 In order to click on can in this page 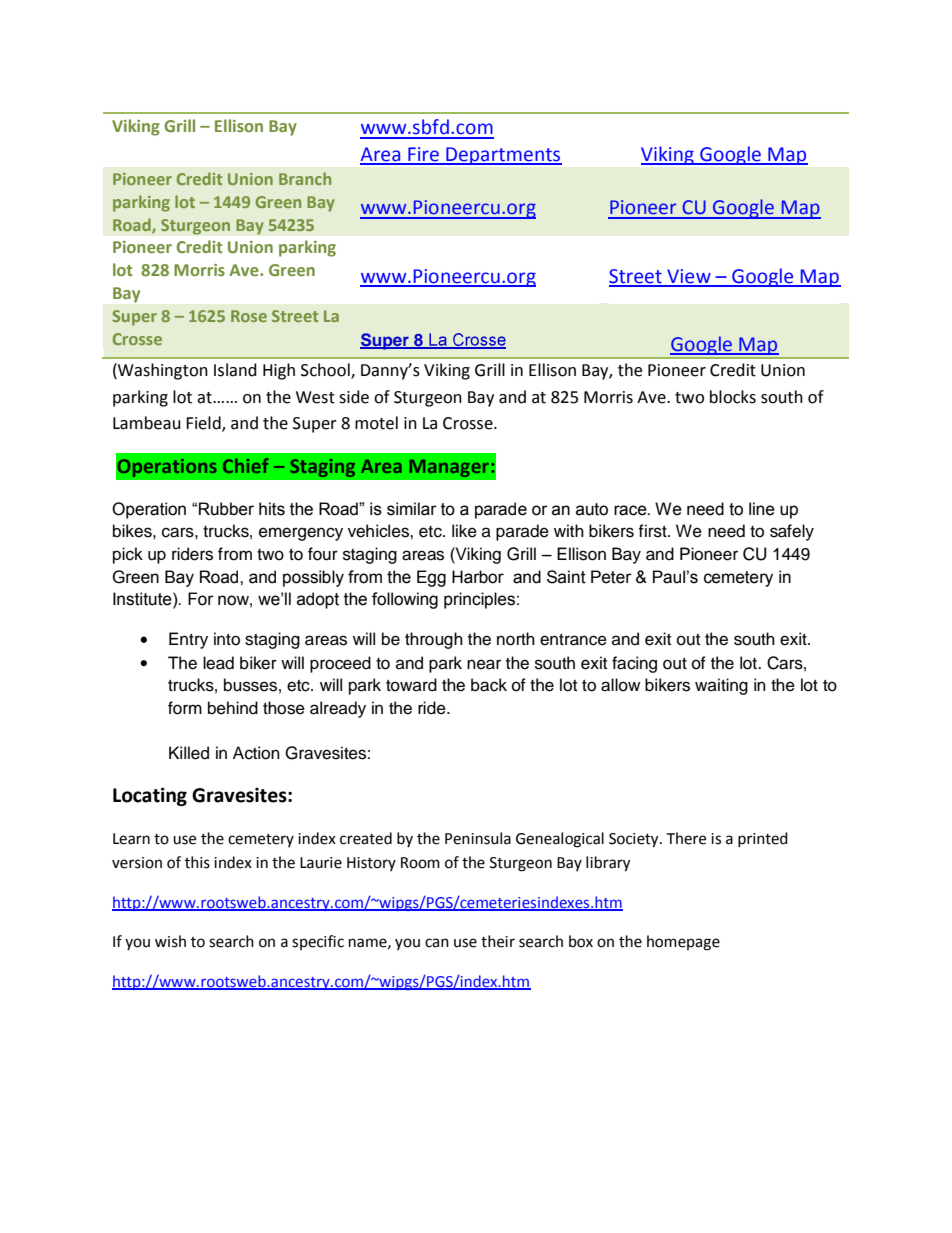, I will do `click(437, 943)`.
